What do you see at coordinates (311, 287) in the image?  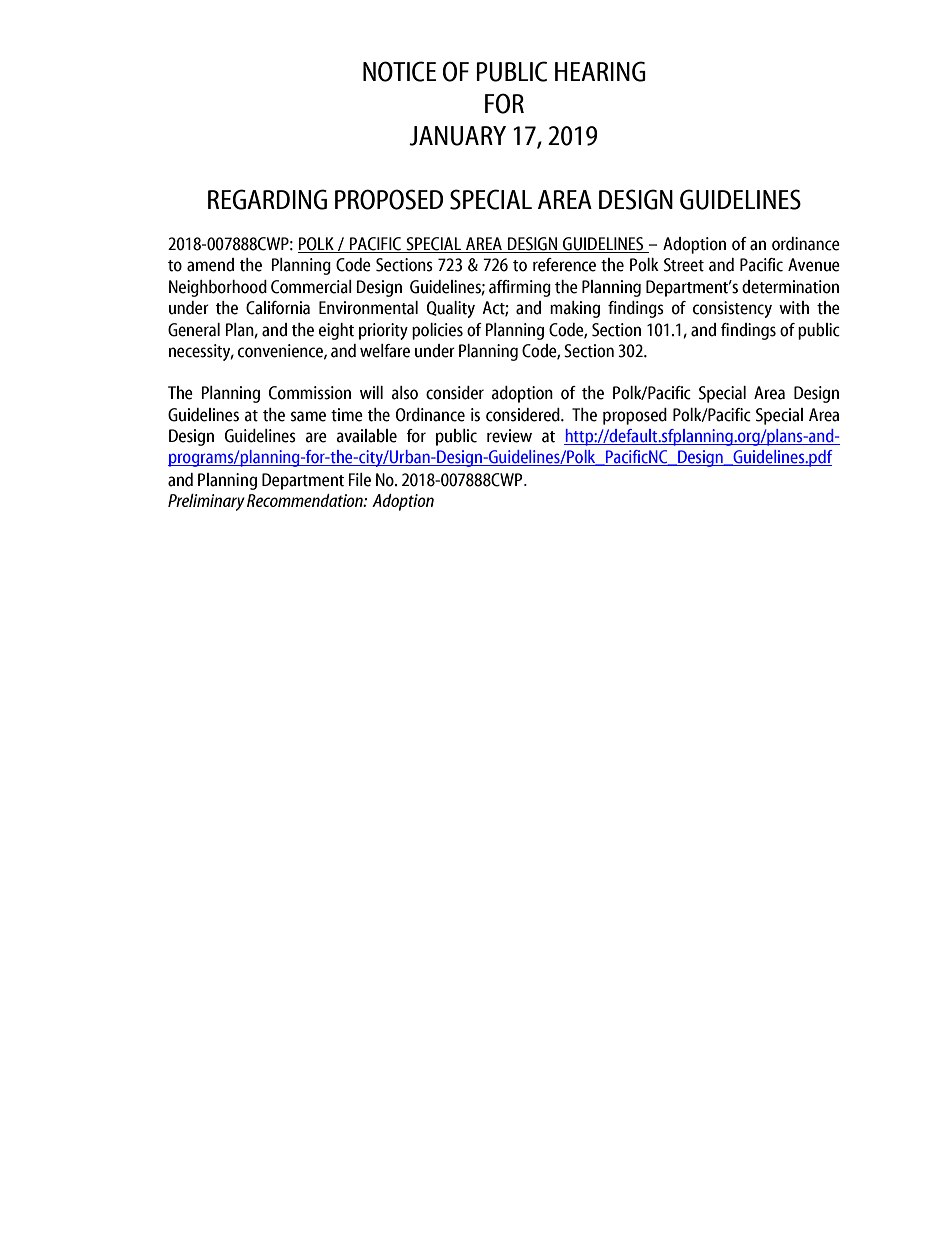 I see `Commercial` at bounding box center [311, 287].
